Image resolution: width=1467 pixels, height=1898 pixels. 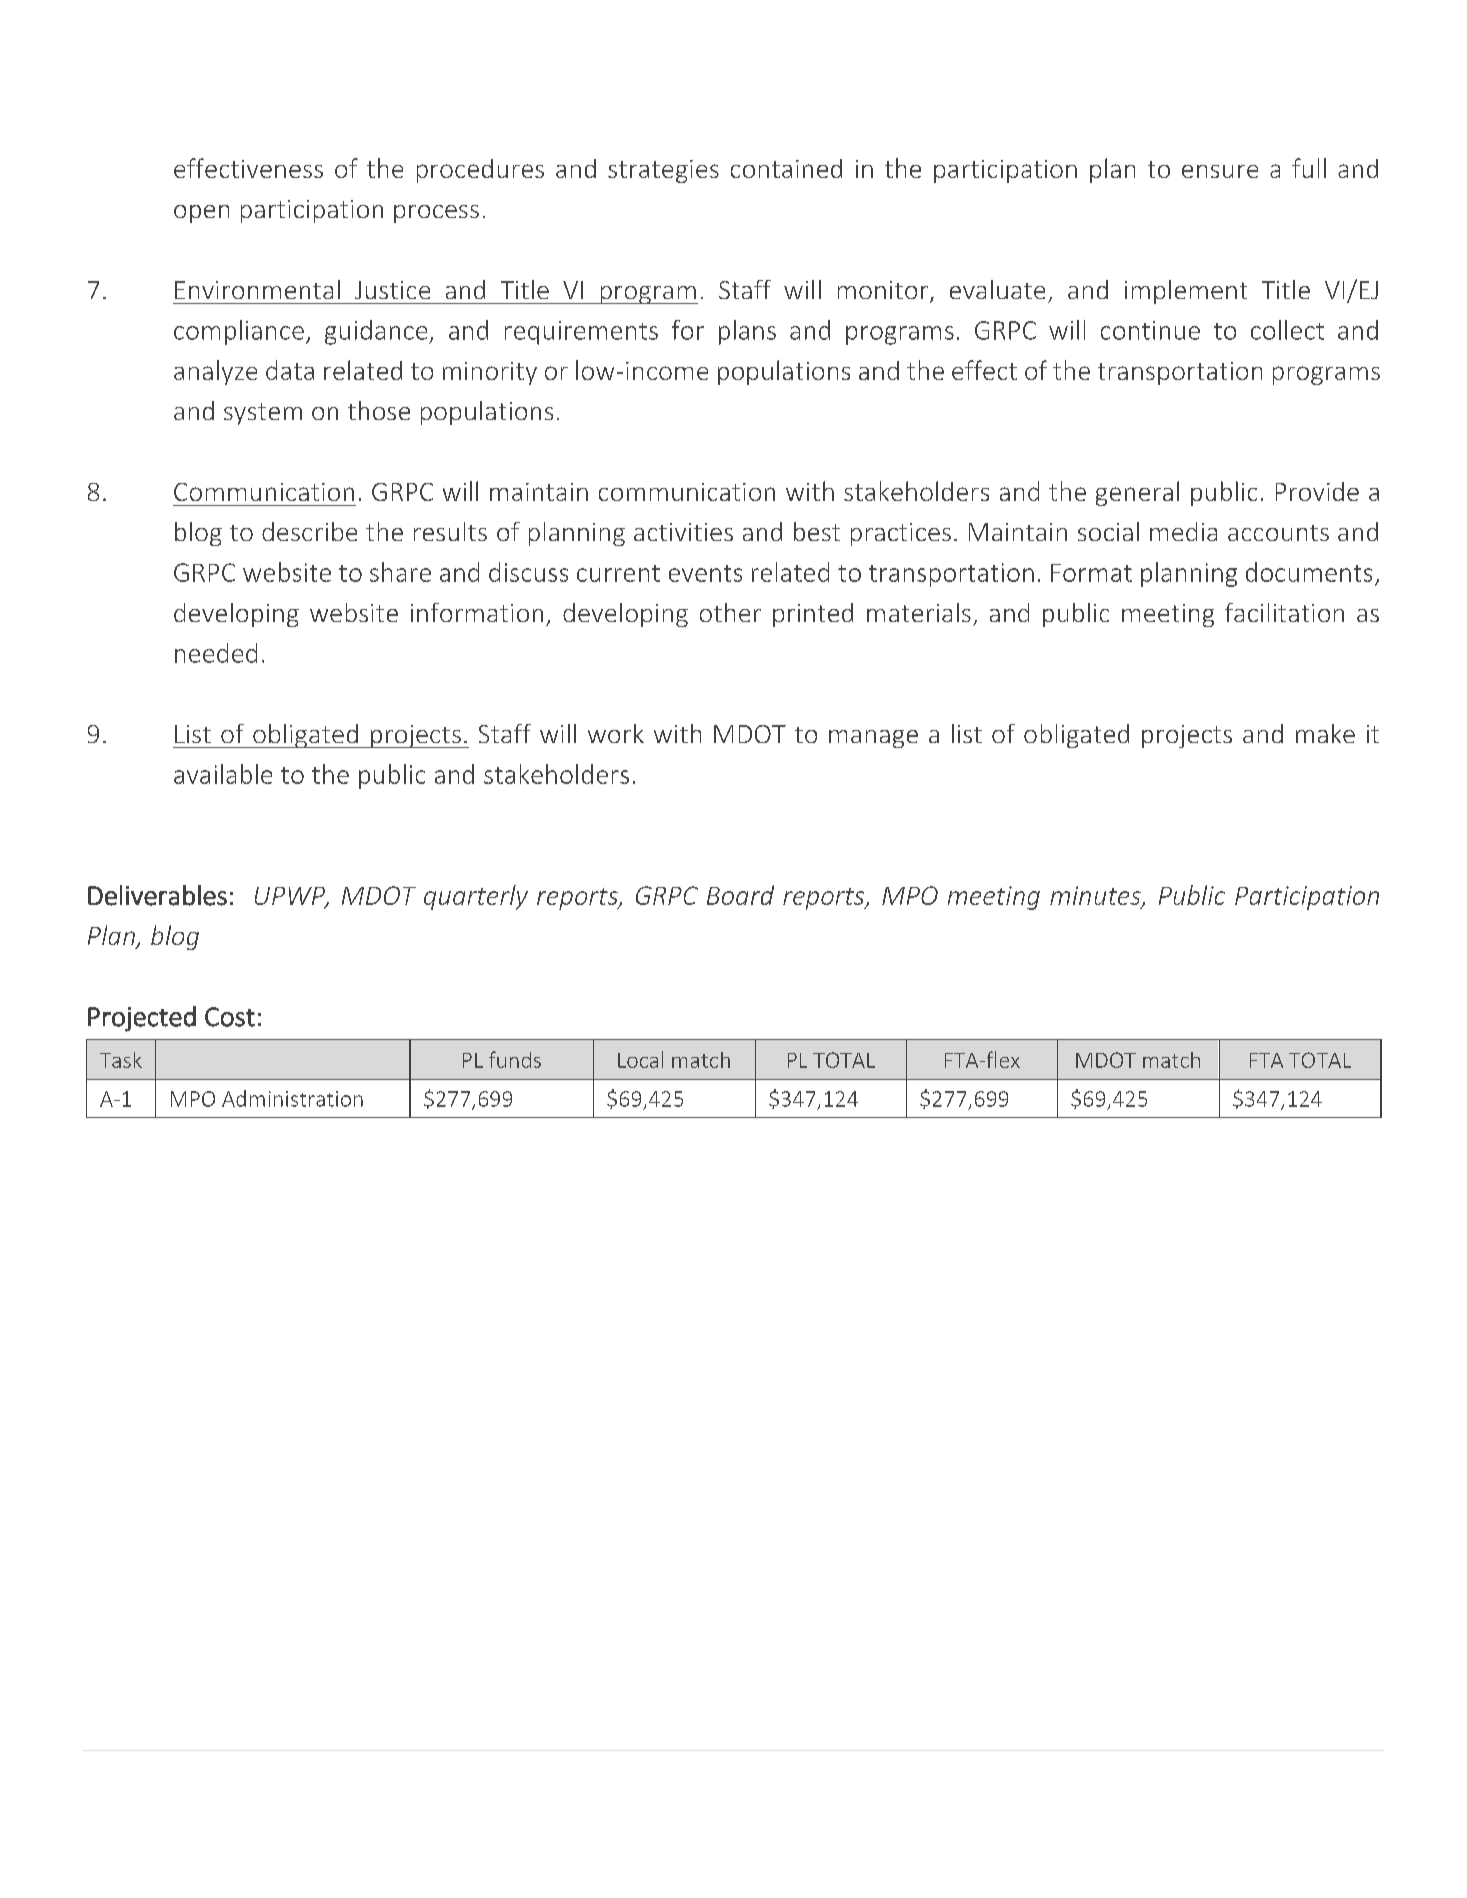 I want to click on facilitation, so click(x=1284, y=612).
